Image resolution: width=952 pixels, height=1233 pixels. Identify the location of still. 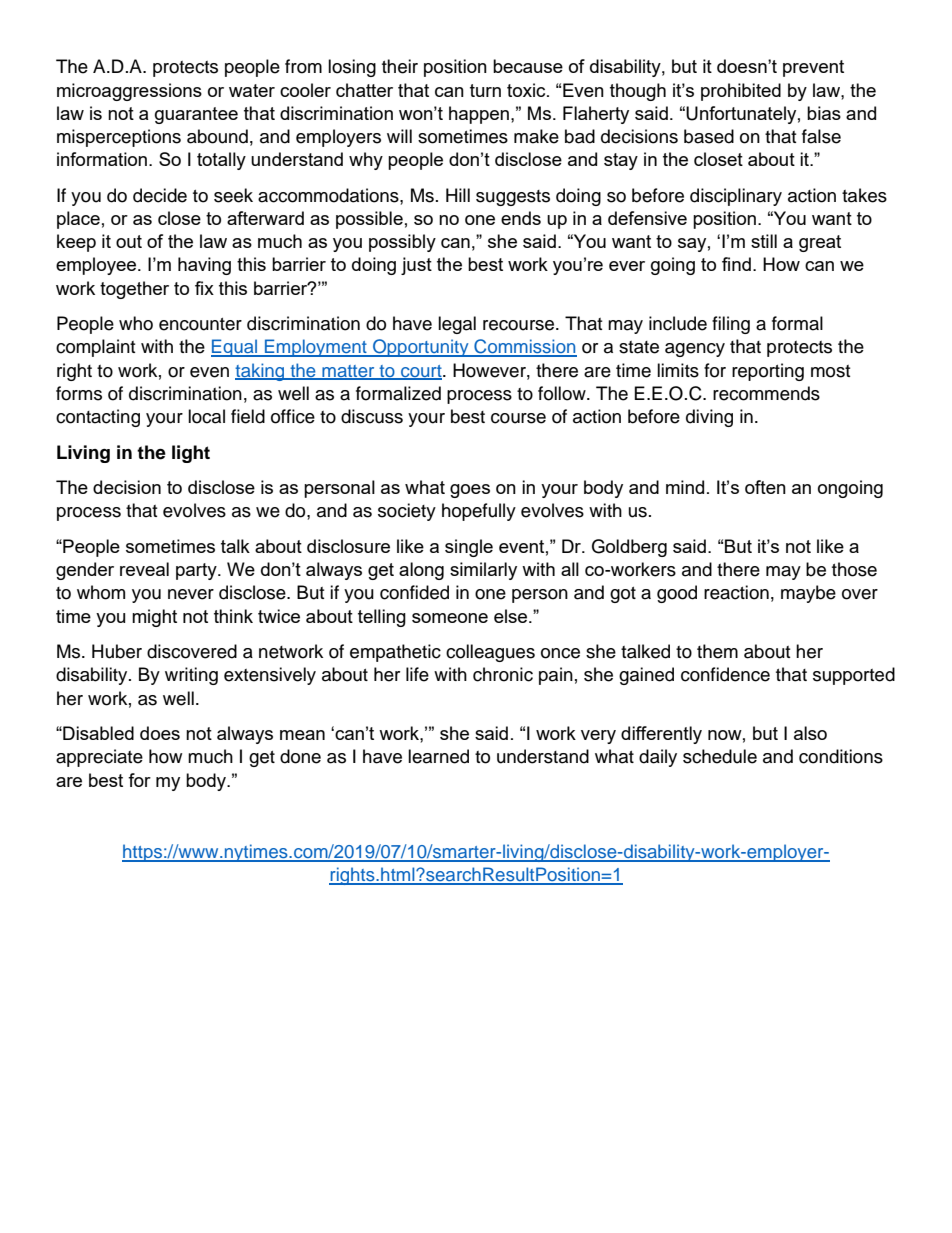
(764, 241).
